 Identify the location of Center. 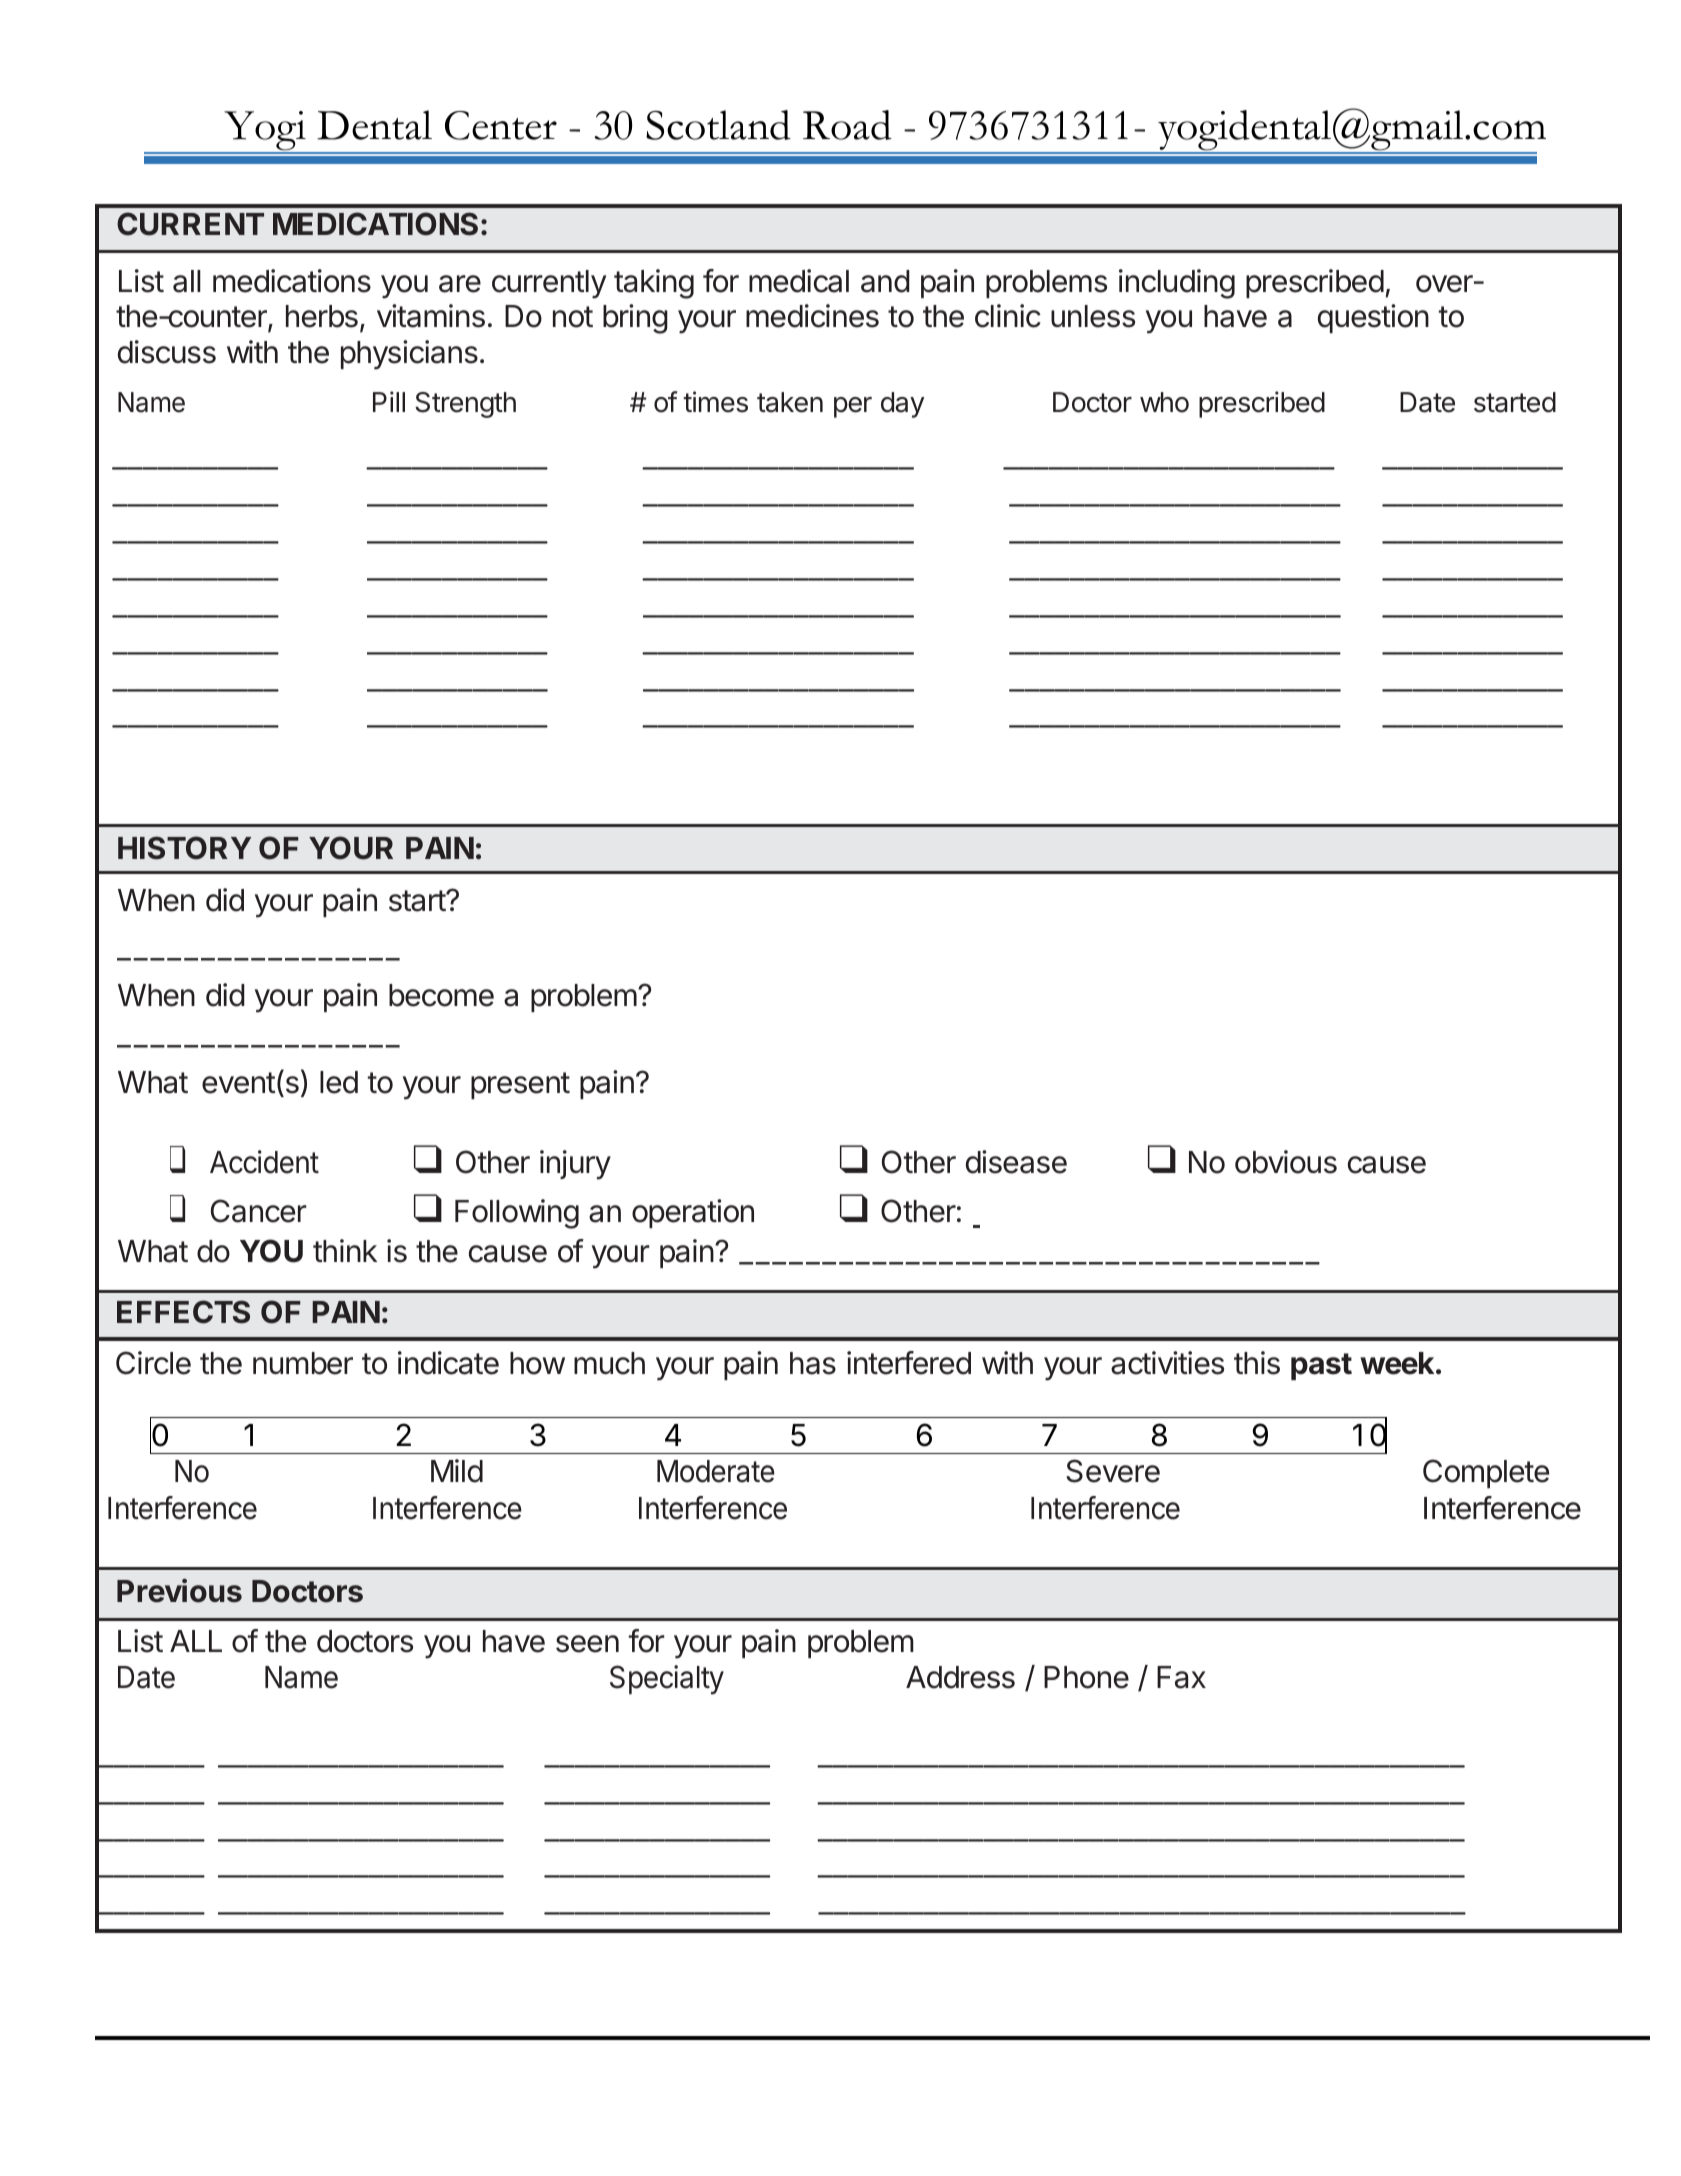
(501, 125).
